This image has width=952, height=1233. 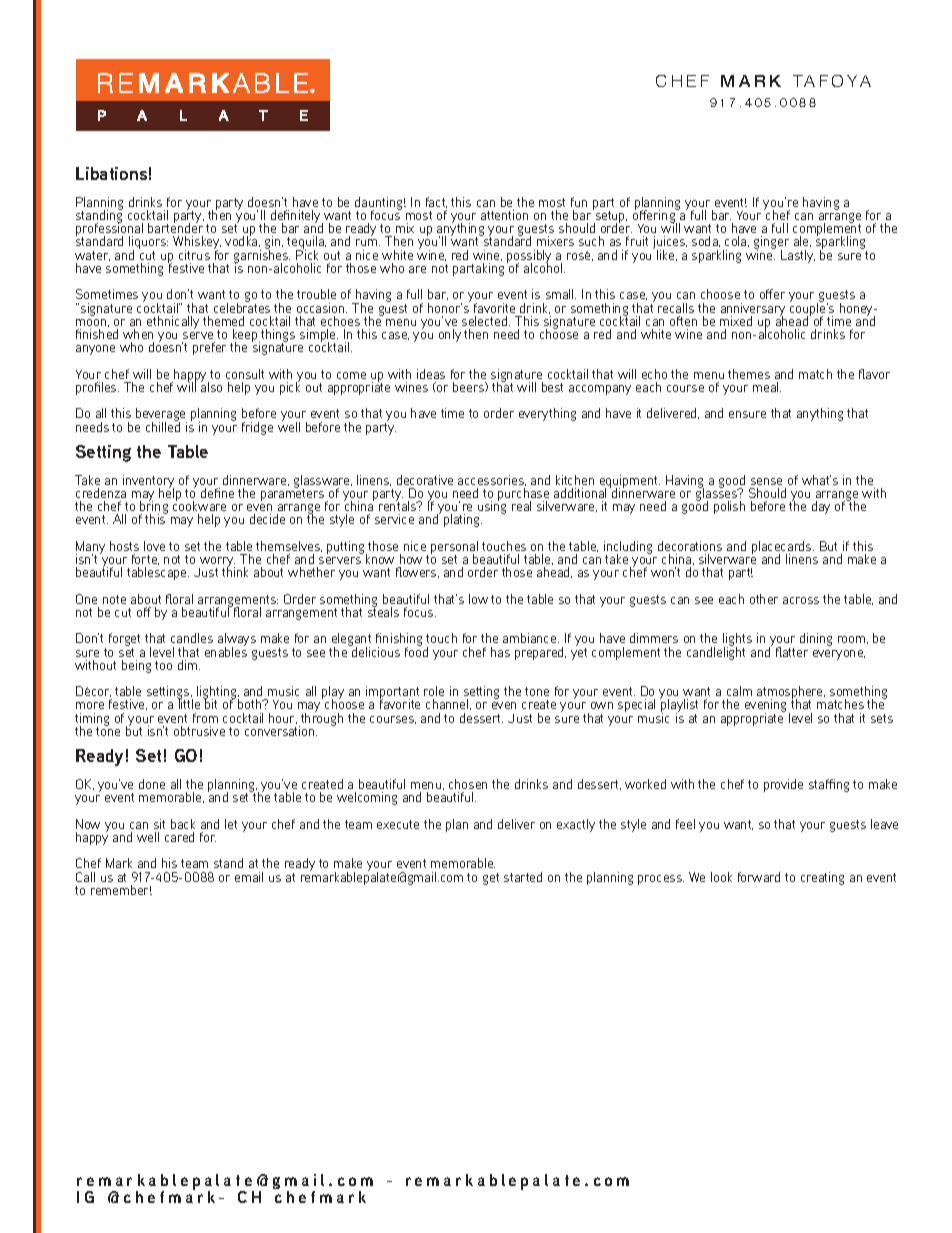 What do you see at coordinates (791, 694) in the image?
I see `atmosphere` at bounding box center [791, 694].
